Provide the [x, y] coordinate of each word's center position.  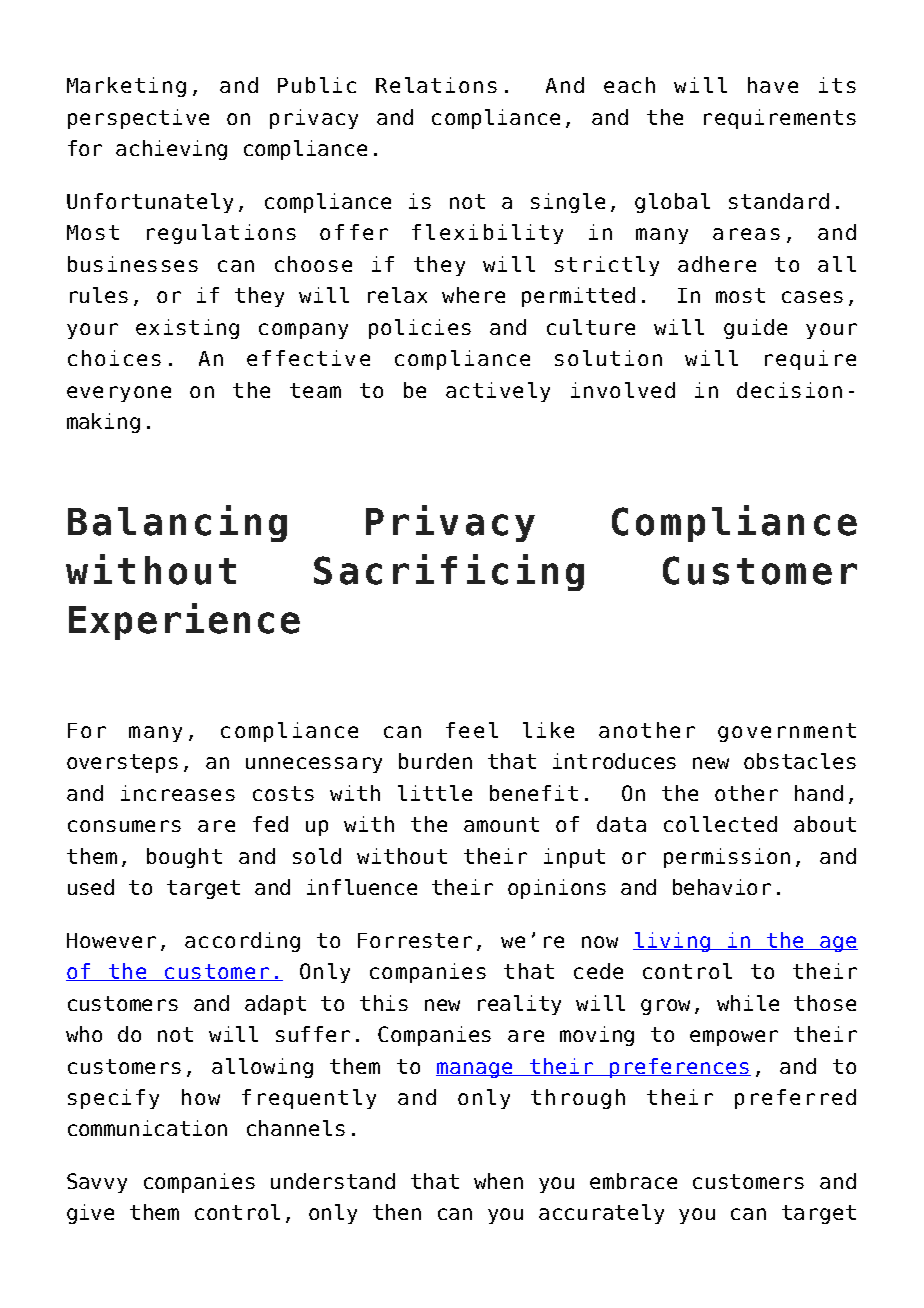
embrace [633, 1181]
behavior [722, 887]
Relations [436, 85]
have [773, 85]
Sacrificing [449, 572]
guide [755, 329]
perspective [138, 119]
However [111, 940]
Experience [184, 621]
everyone [119, 394]
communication [147, 1128]
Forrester [415, 940]
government [787, 732]
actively [498, 392]
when [498, 1181]
